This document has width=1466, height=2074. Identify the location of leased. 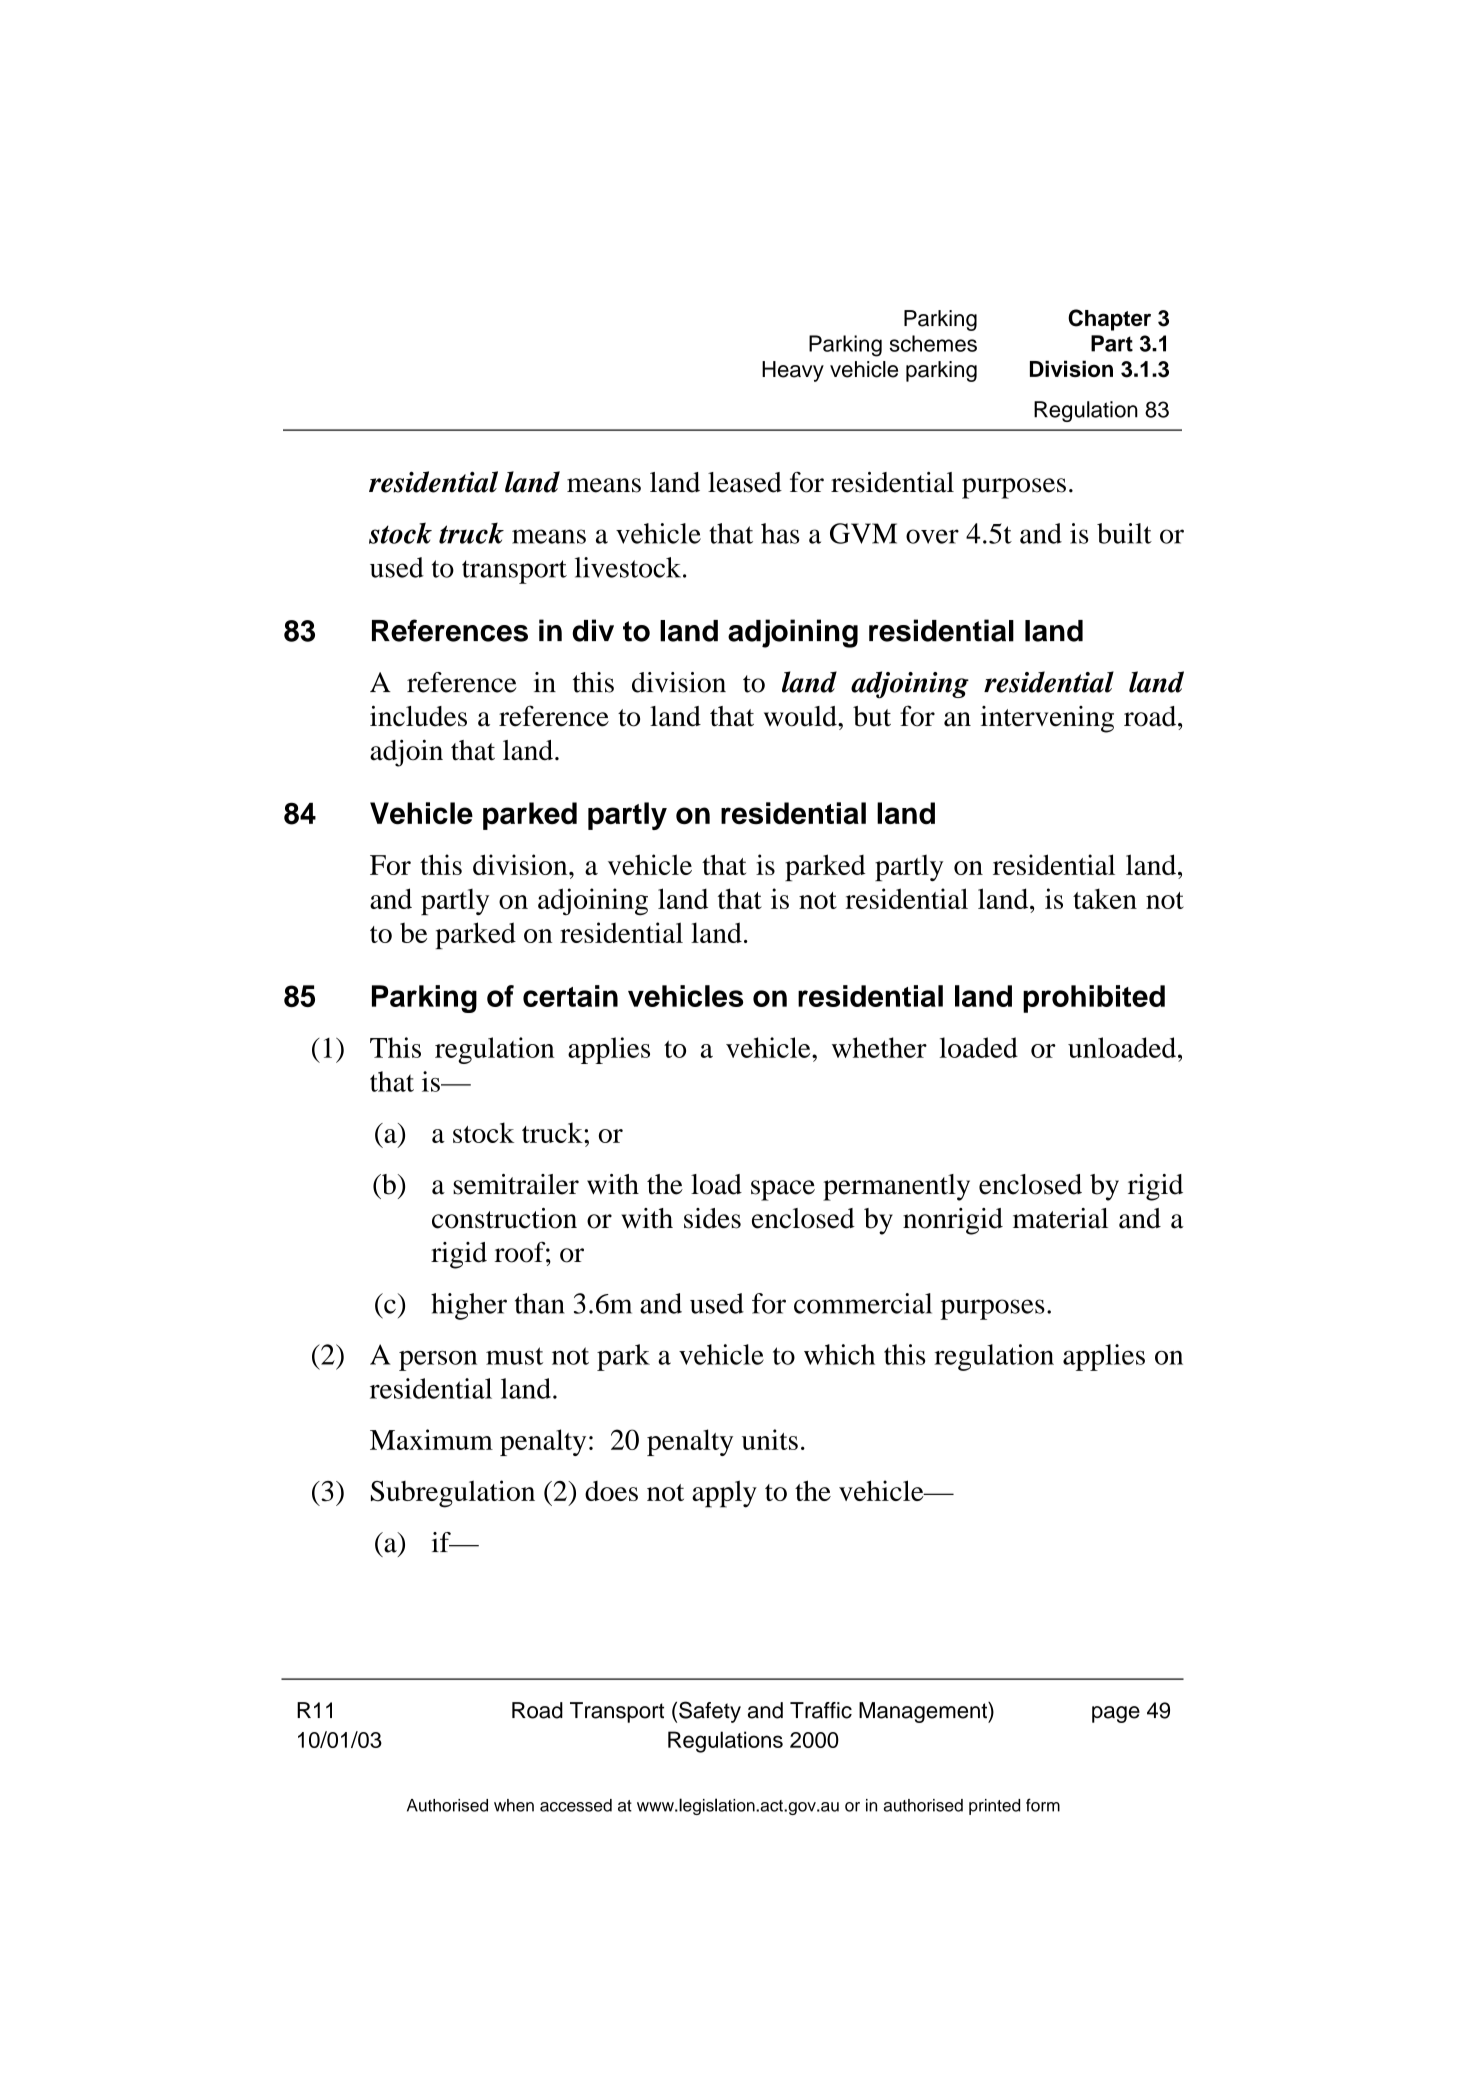
(745, 482).
